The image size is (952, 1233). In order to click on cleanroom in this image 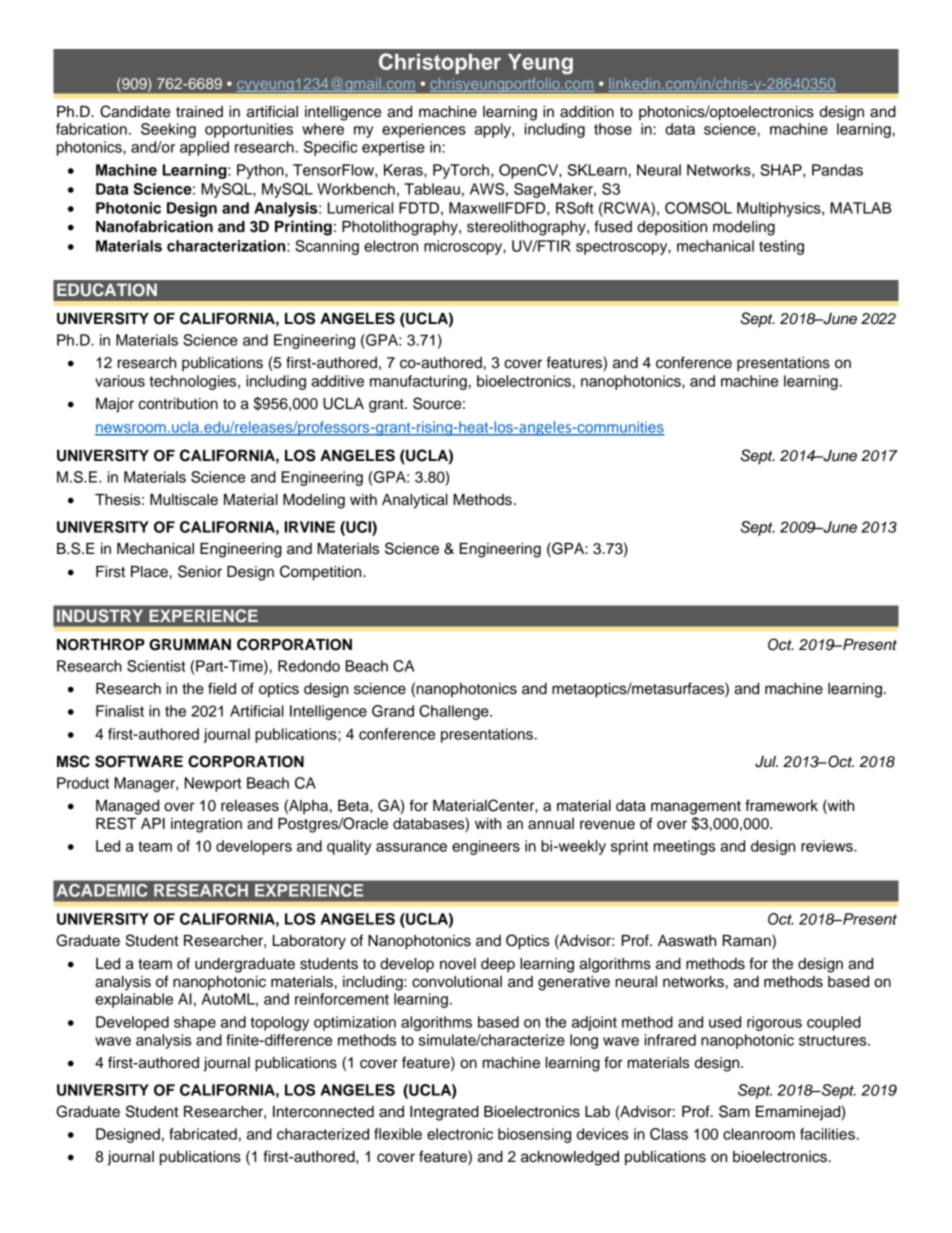, I will do `click(759, 1134)`.
